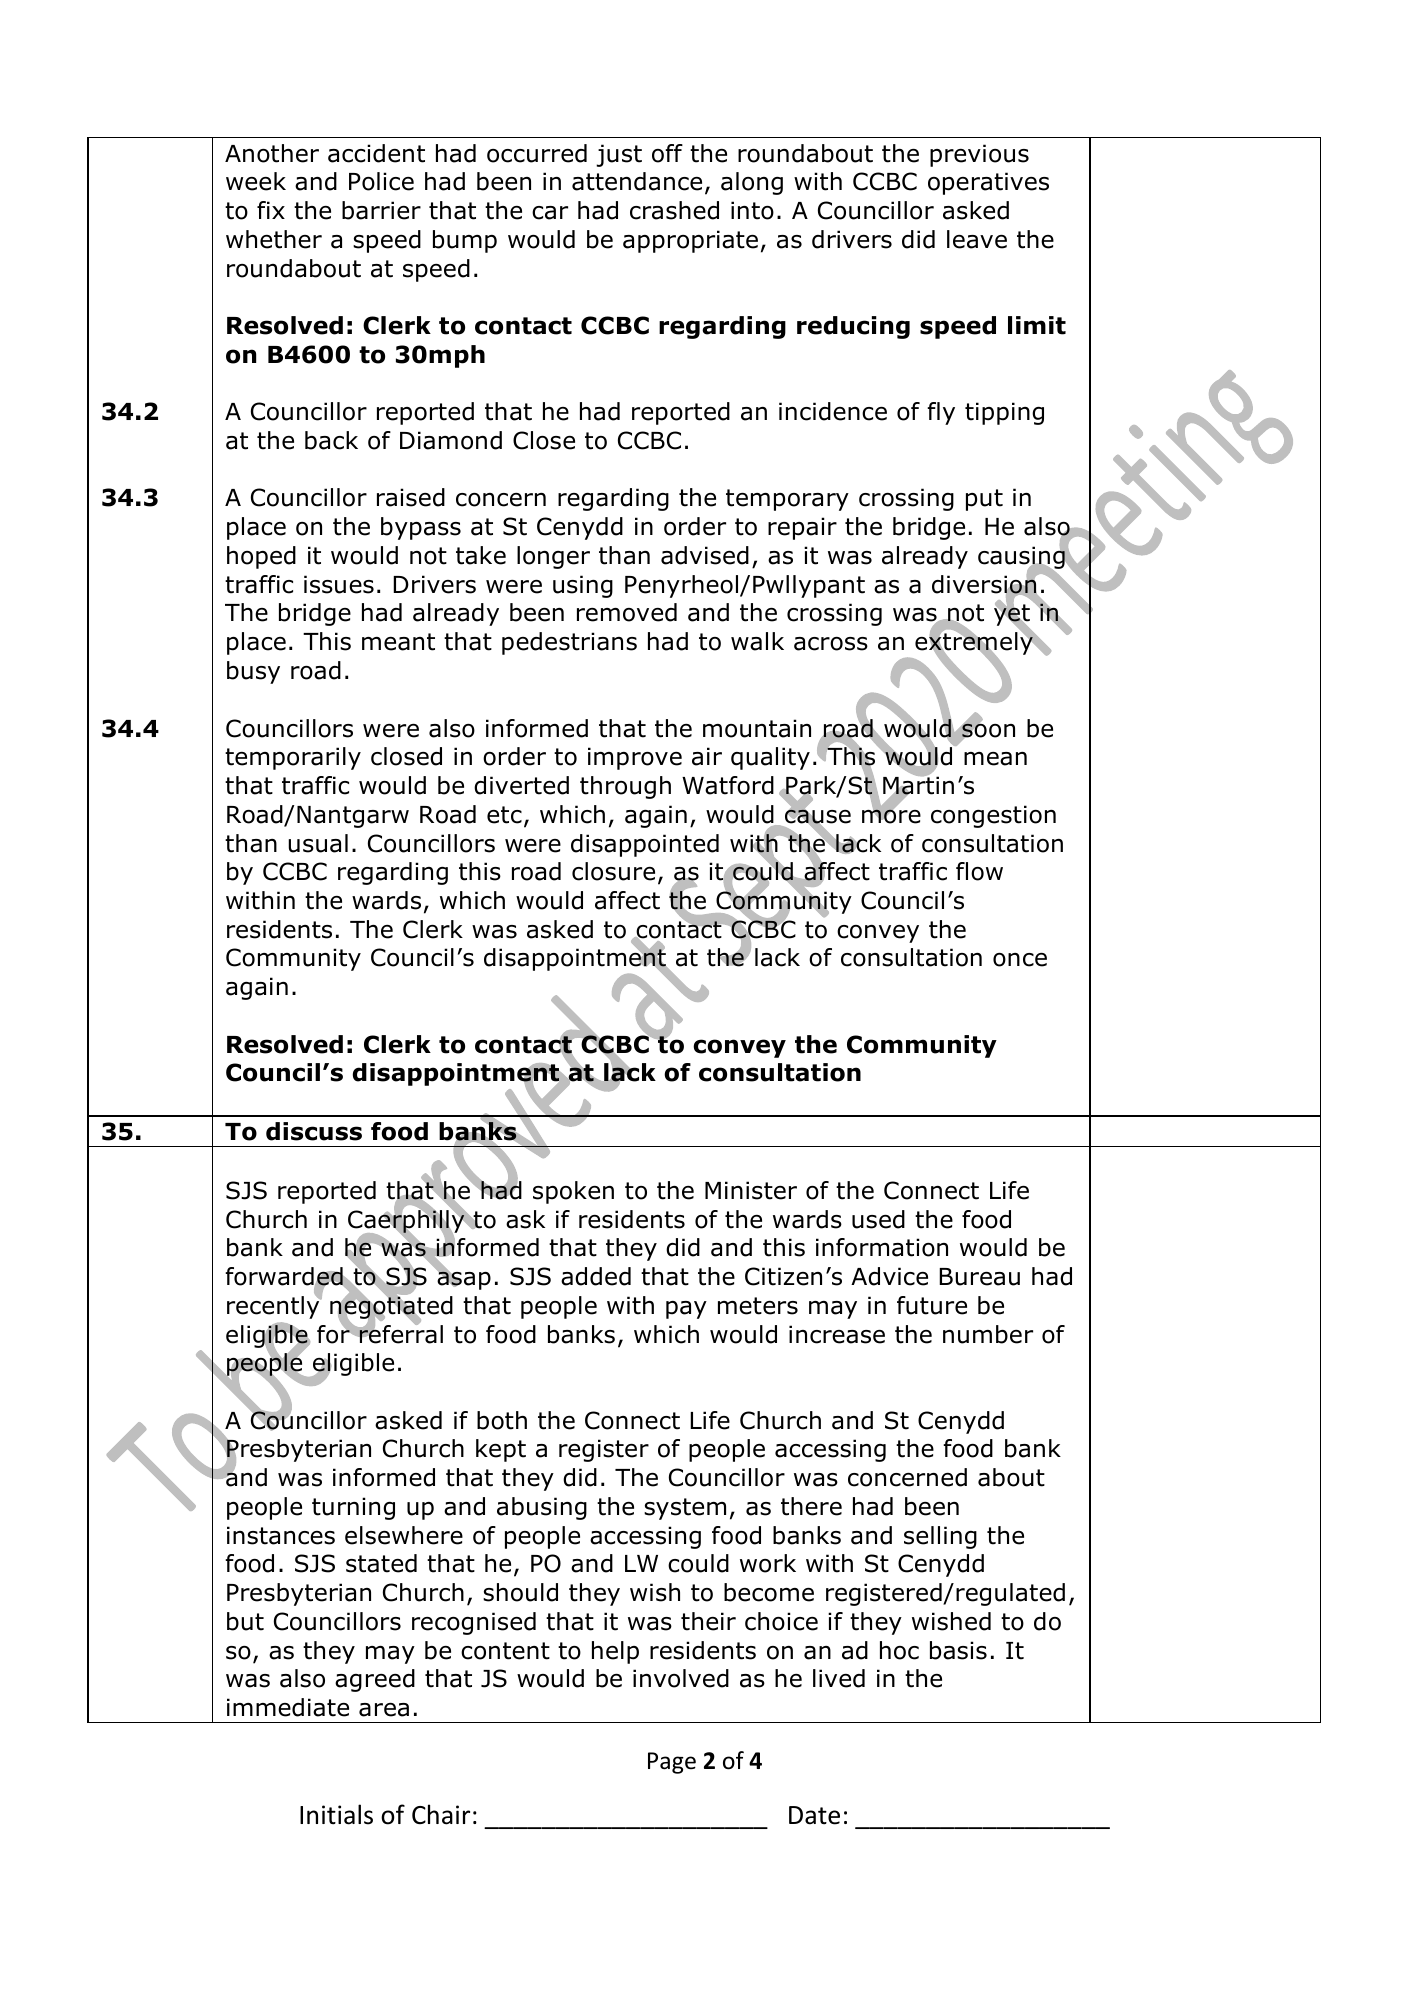 Image resolution: width=1408 pixels, height=1991 pixels. I want to click on discuss, so click(314, 1131).
